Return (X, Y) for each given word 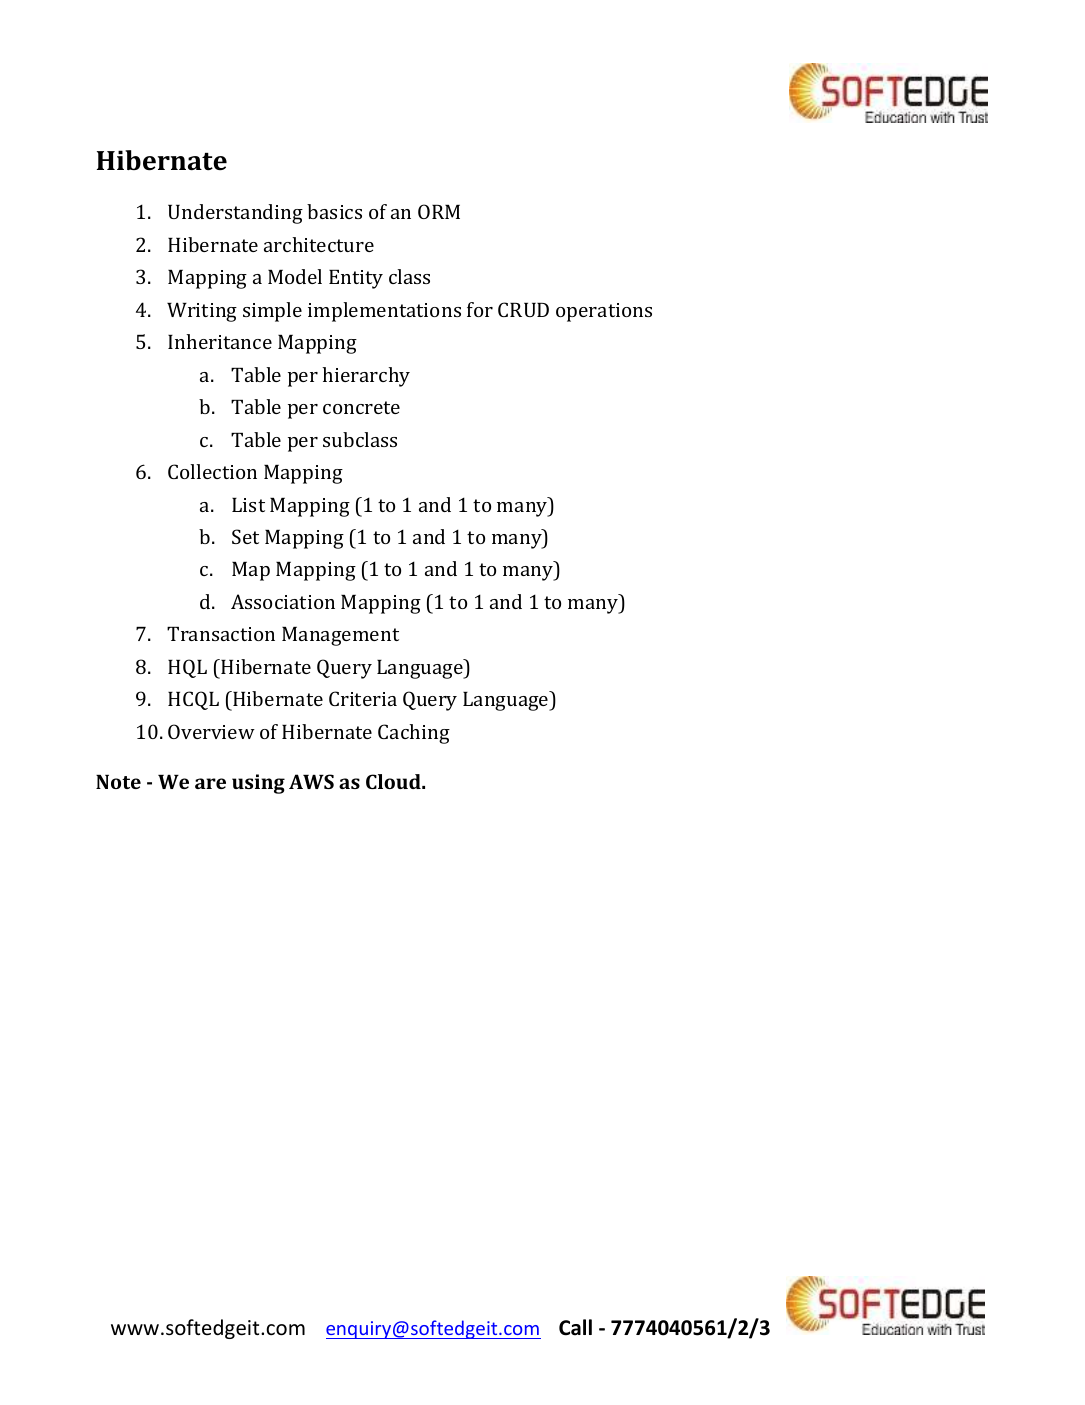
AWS (311, 781)
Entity (356, 279)
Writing (202, 312)
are (210, 783)
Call (575, 1327)
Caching (414, 734)
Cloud (394, 781)
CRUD (523, 309)
